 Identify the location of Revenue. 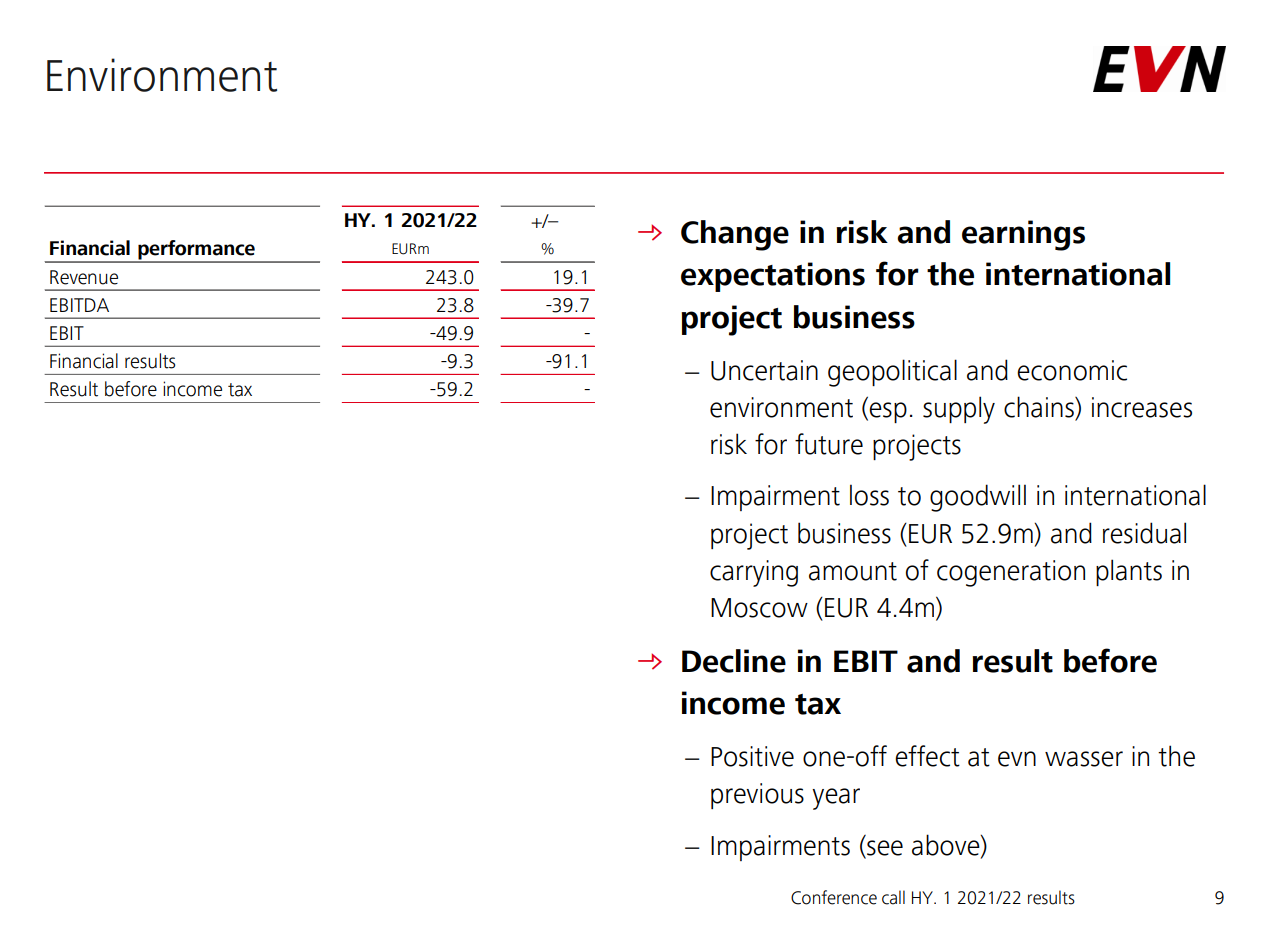
(84, 277).
